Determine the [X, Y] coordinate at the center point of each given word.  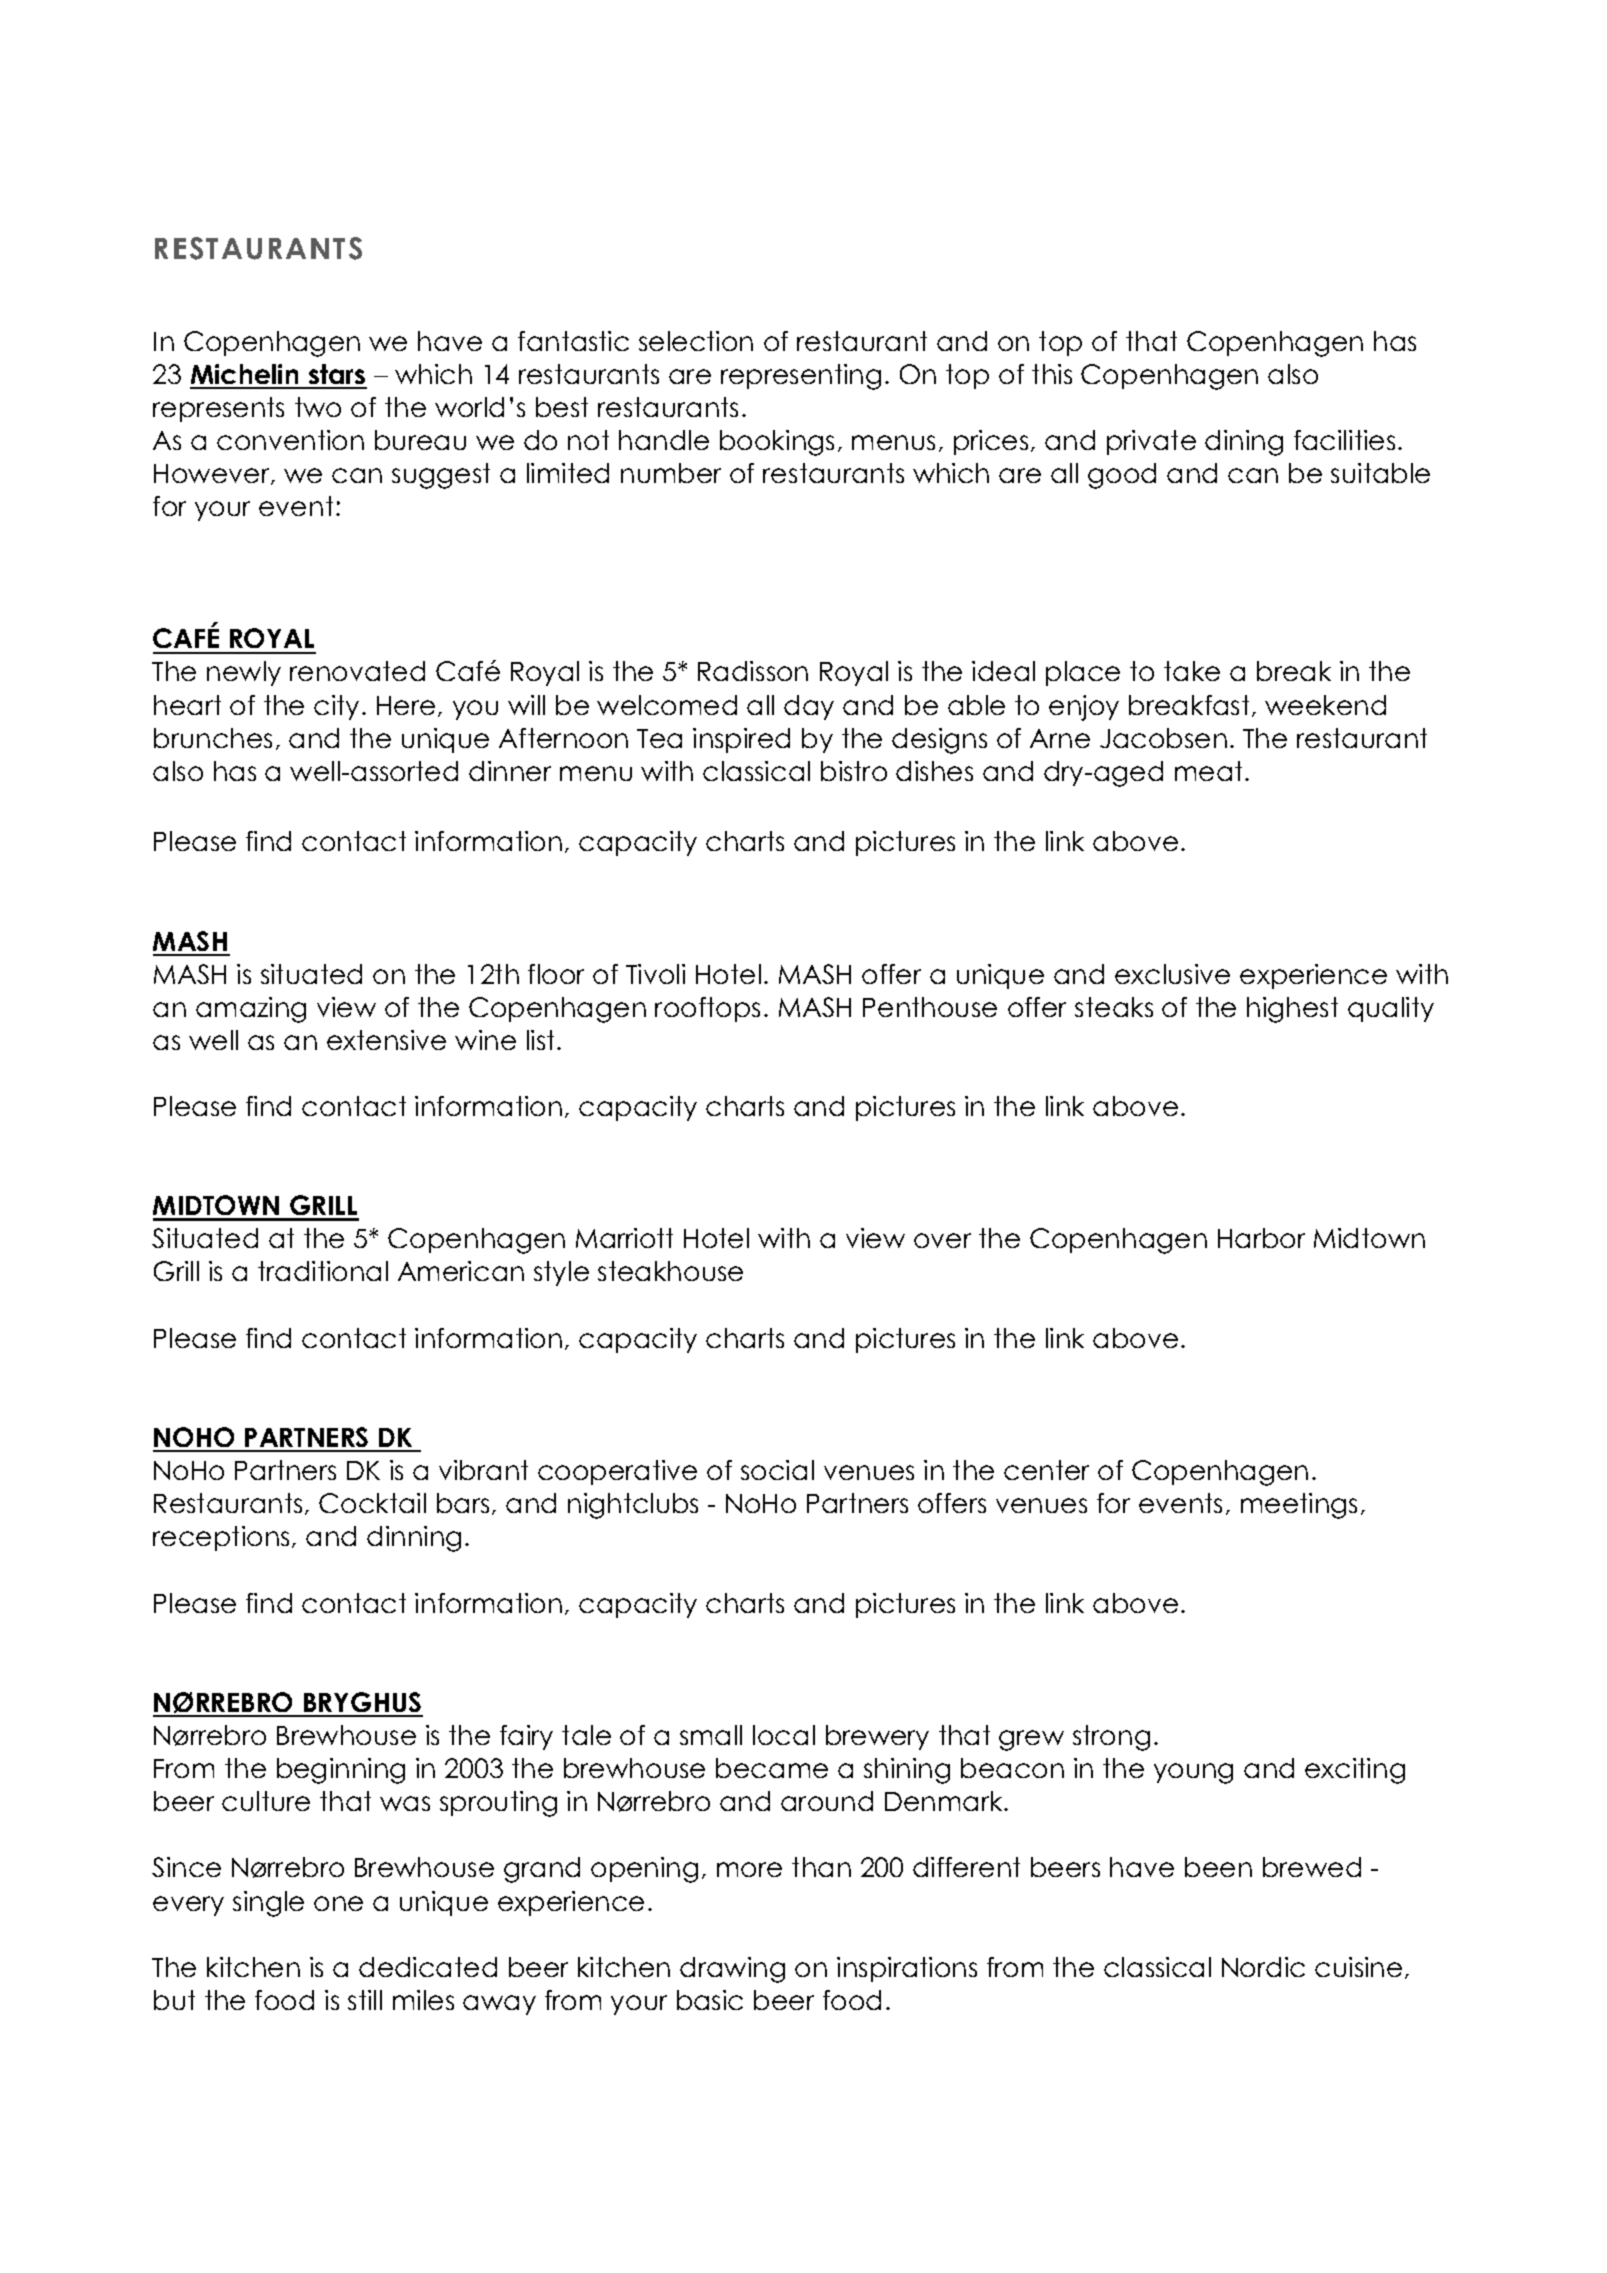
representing [801, 377]
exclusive [1172, 974]
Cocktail [372, 1503]
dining [1244, 443]
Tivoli [655, 974]
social [777, 1470]
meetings [1299, 1506]
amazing [251, 1010]
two [318, 407]
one [338, 1903]
